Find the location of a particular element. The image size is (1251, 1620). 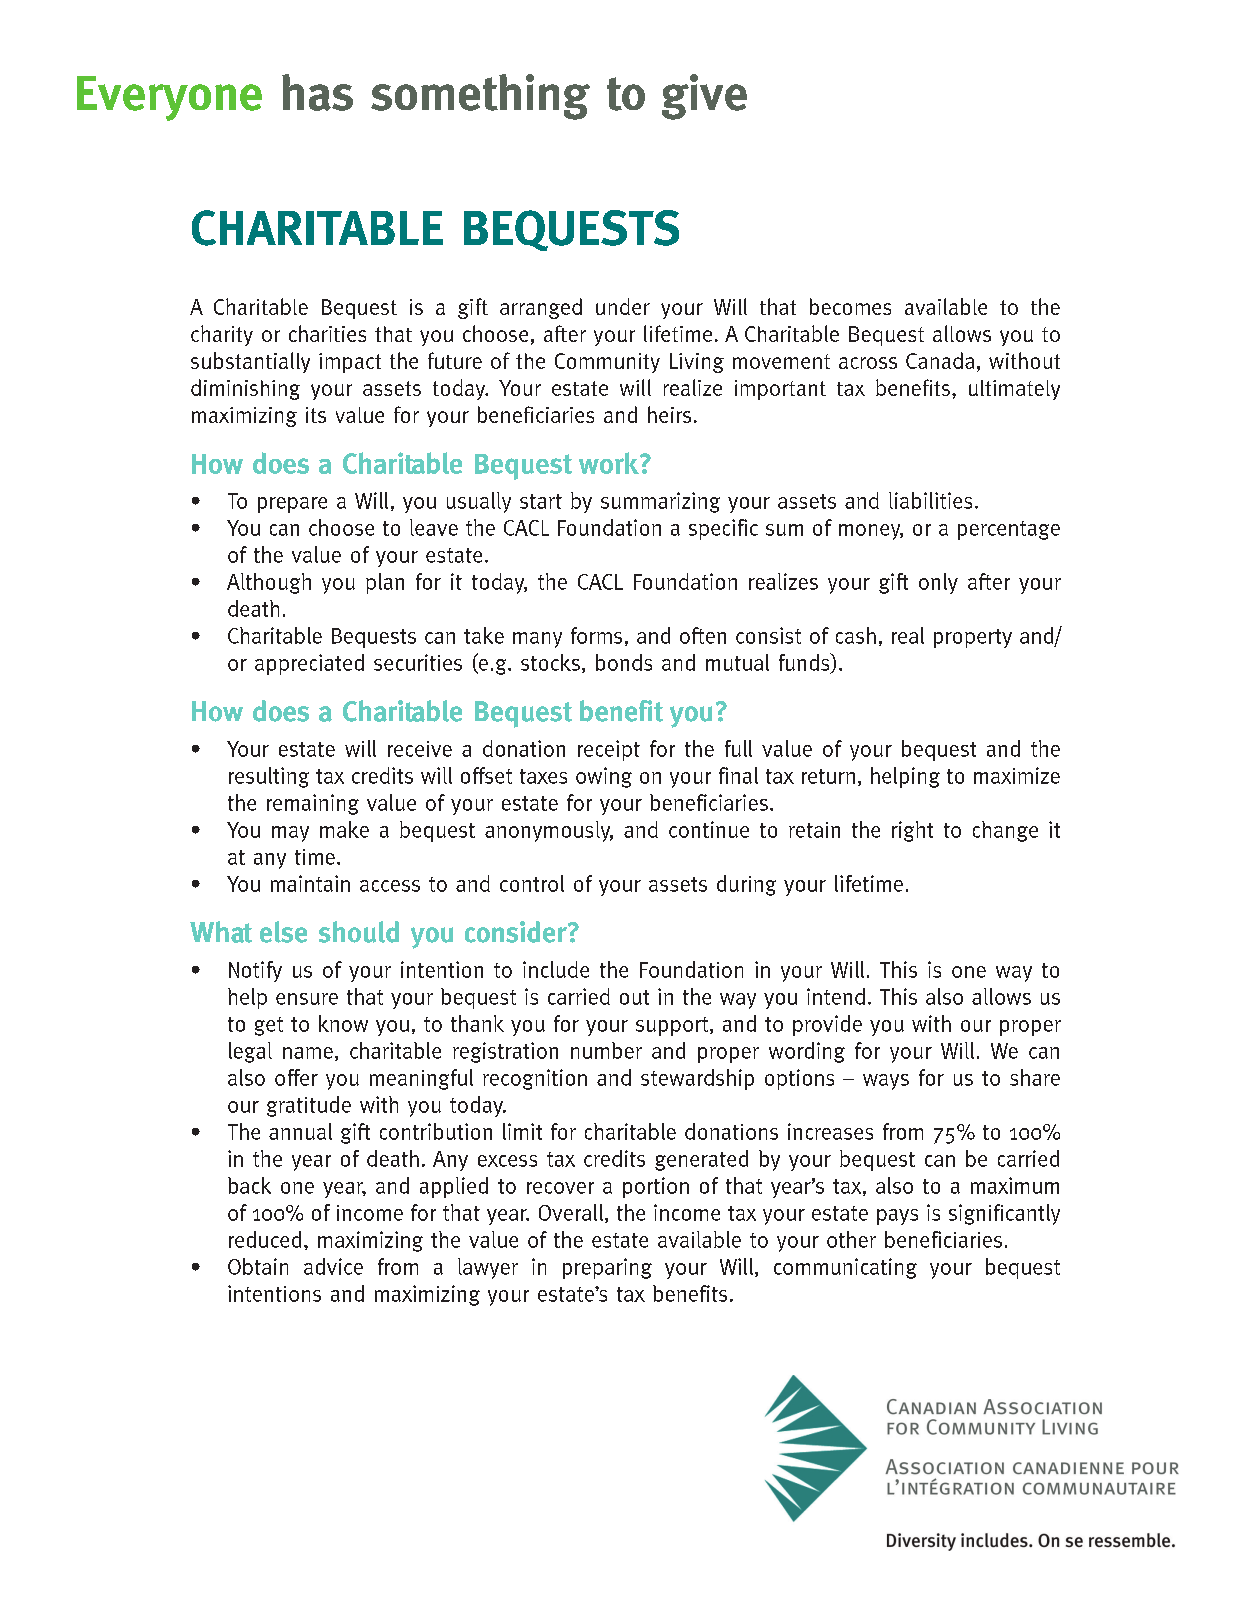

work is located at coordinates (610, 463).
